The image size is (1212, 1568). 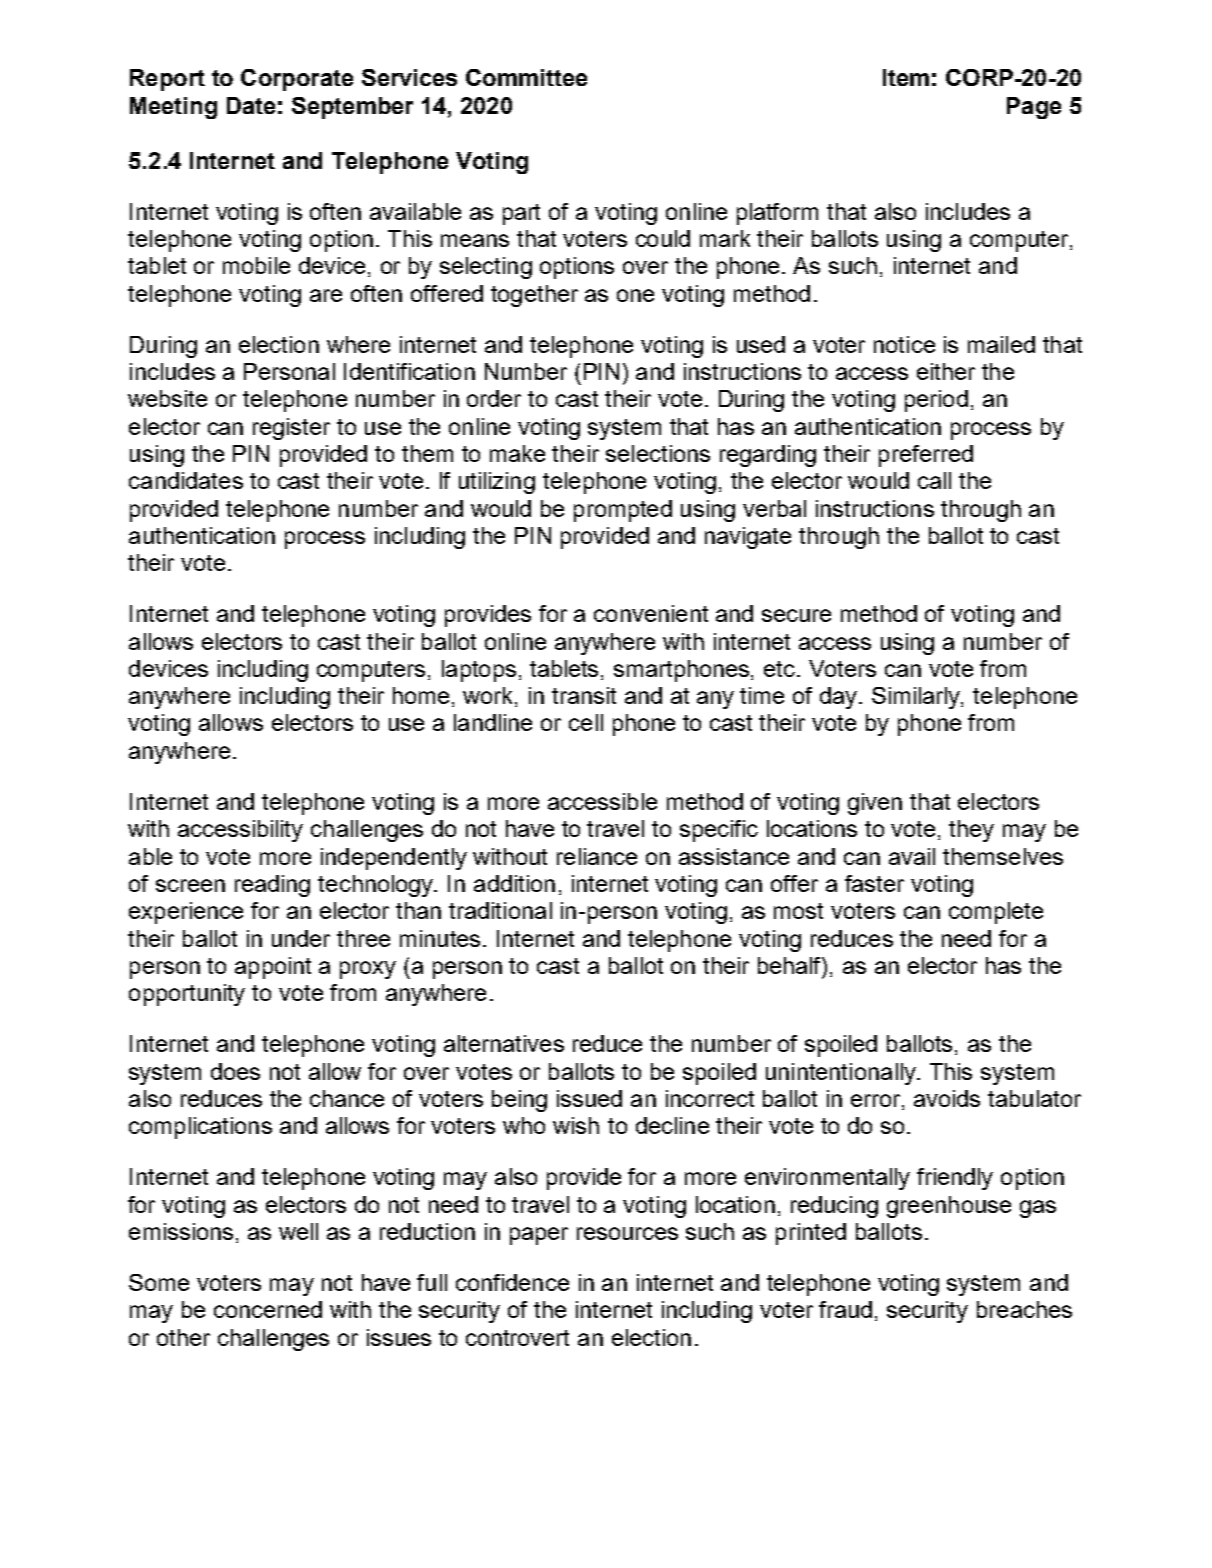 I want to click on period, so click(x=936, y=401).
